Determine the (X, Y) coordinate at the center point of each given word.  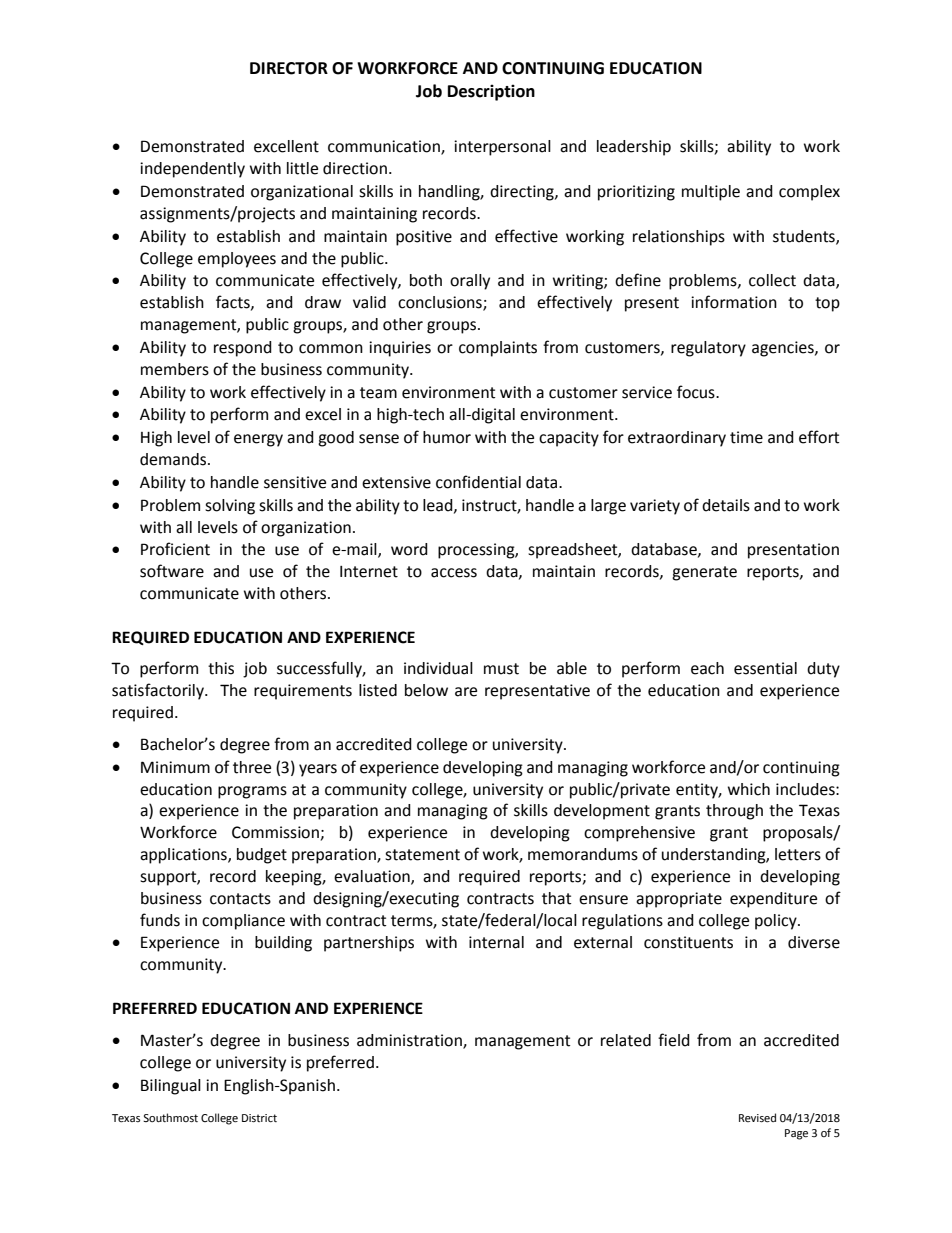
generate (704, 573)
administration (410, 1041)
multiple (711, 193)
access (454, 573)
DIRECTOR (289, 68)
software (172, 571)
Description (491, 92)
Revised (757, 1118)
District (259, 1118)
